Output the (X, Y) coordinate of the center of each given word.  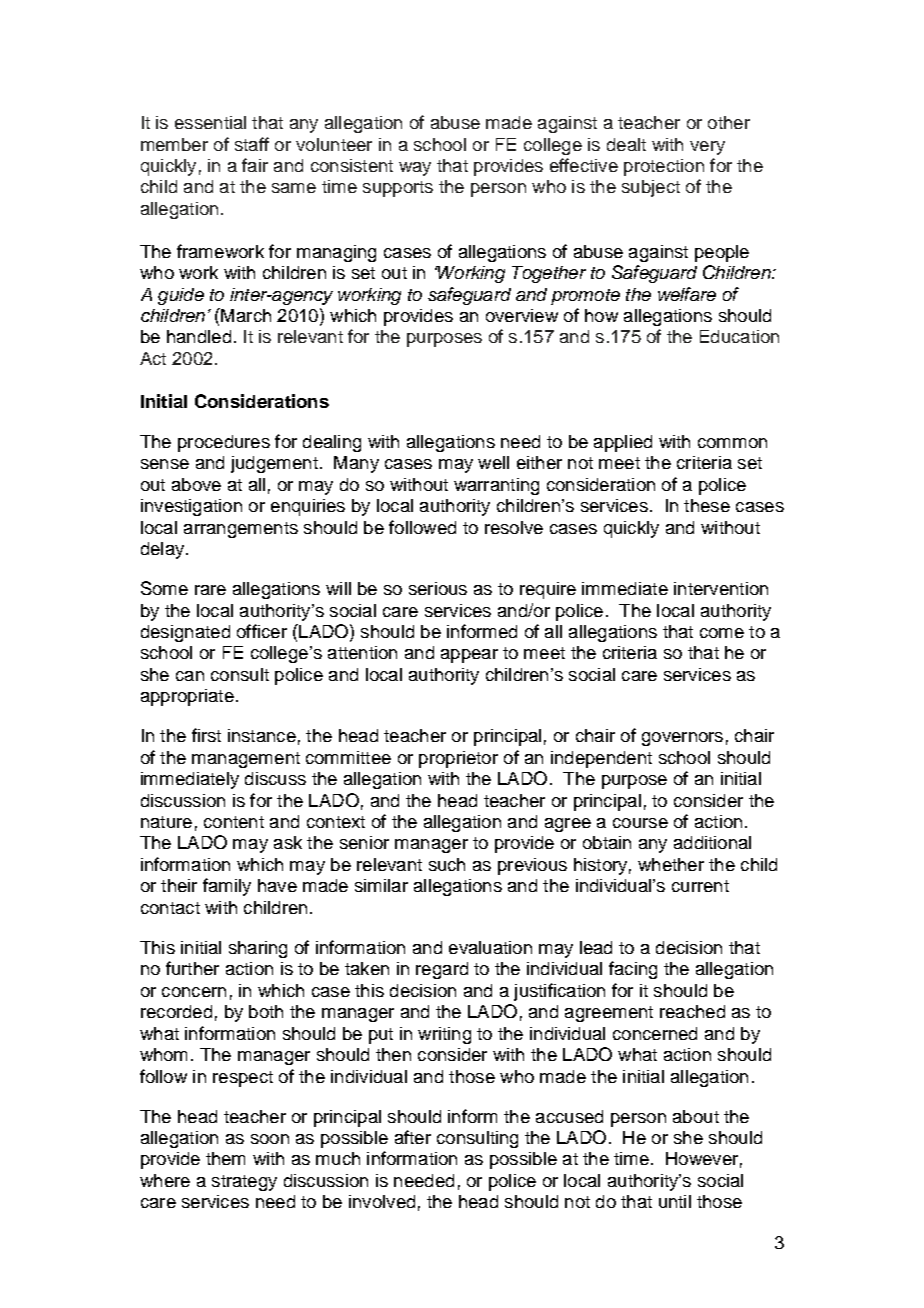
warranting (496, 486)
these (707, 505)
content (234, 822)
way (415, 169)
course (640, 823)
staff (252, 144)
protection (664, 167)
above (196, 484)
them (225, 1158)
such (447, 864)
